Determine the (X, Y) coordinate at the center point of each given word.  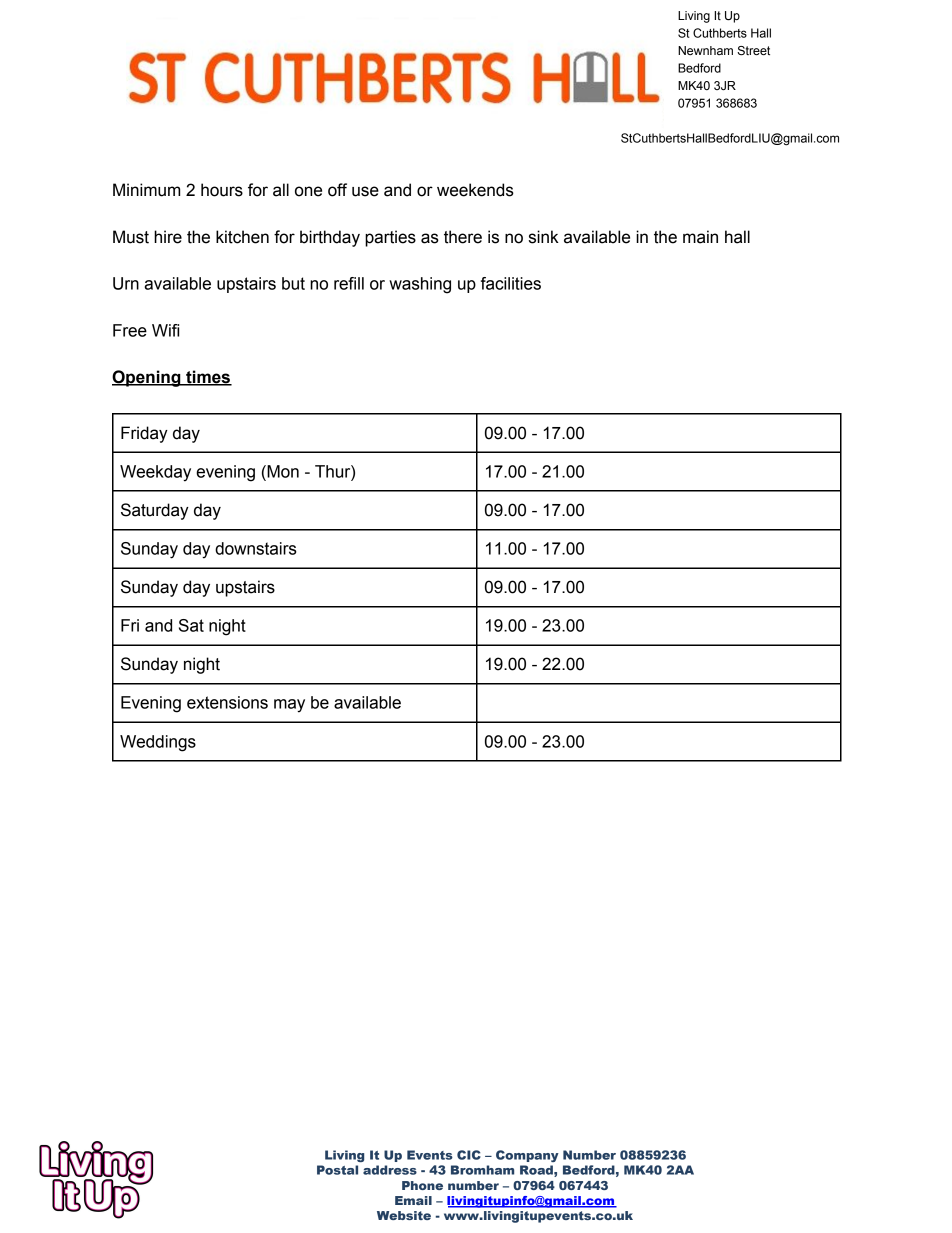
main (700, 237)
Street (753, 51)
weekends (475, 190)
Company (527, 1156)
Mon (282, 471)
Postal (337, 1170)
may (289, 706)
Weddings (158, 743)
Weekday (155, 473)
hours (222, 190)
